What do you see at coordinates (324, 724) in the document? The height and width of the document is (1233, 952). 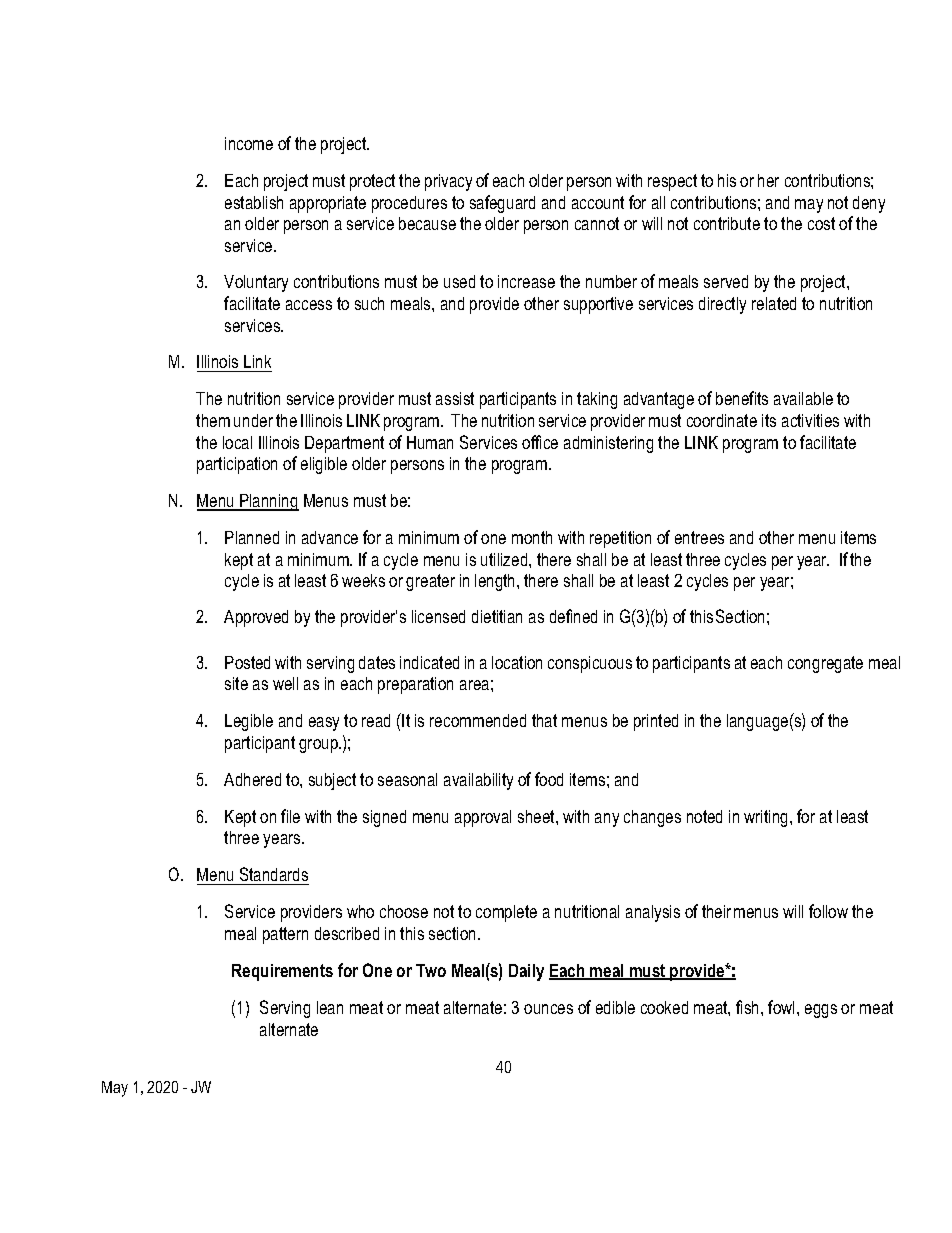 I see `easy` at bounding box center [324, 724].
